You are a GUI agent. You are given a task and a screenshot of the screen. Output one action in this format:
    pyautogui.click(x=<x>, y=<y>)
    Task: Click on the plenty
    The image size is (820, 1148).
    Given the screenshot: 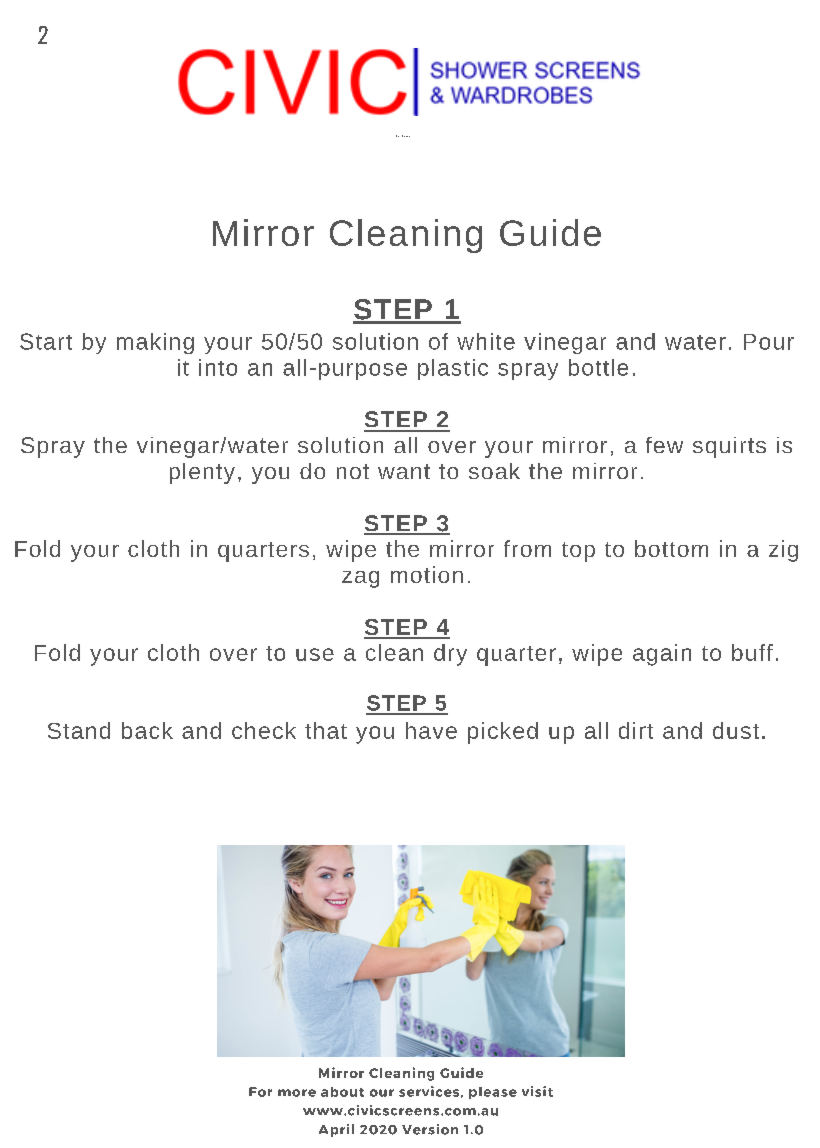 What is the action you would take?
    pyautogui.click(x=202, y=473)
